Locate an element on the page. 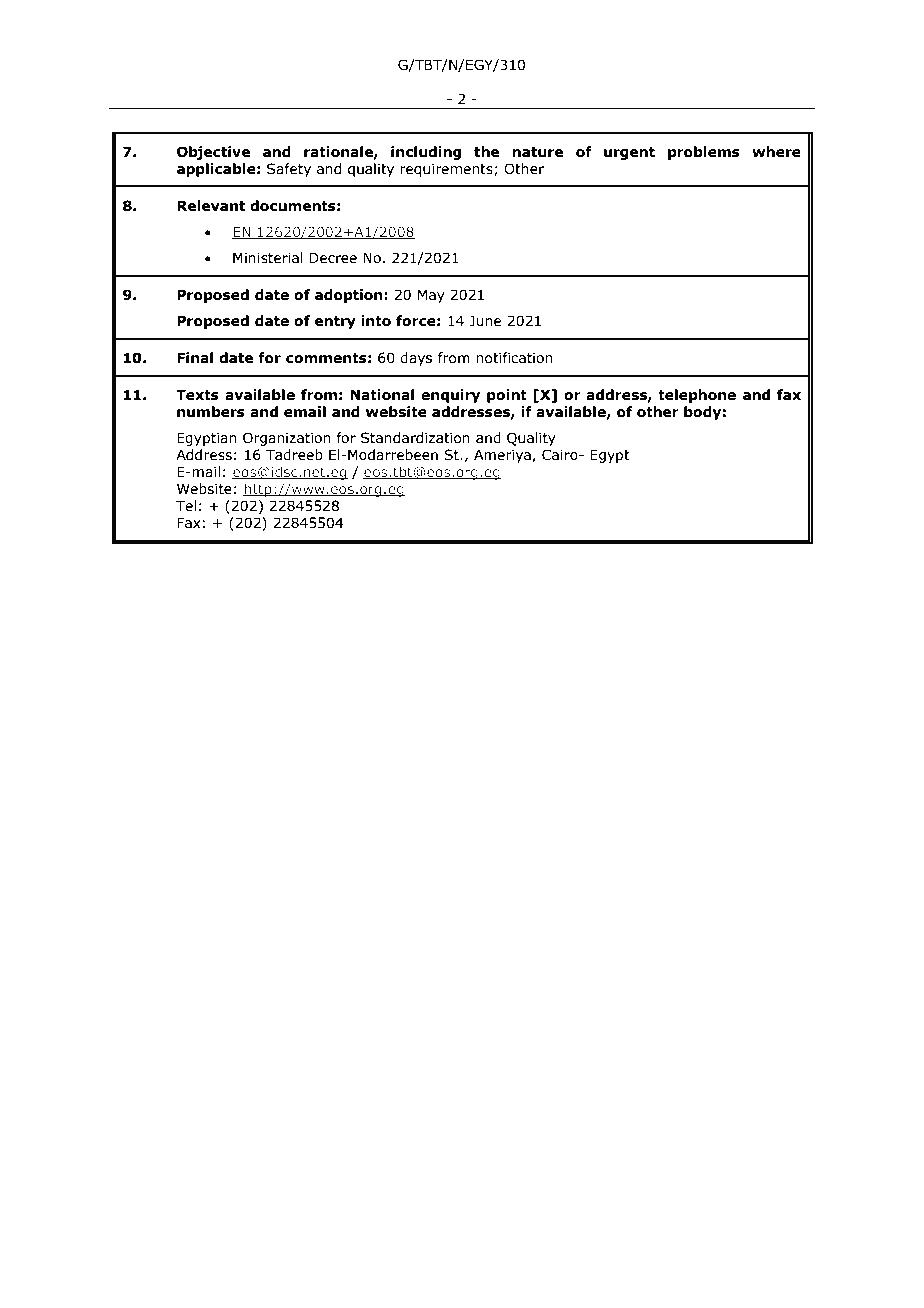 The height and width of the document is (1308, 924). Standardization is located at coordinates (415, 438).
